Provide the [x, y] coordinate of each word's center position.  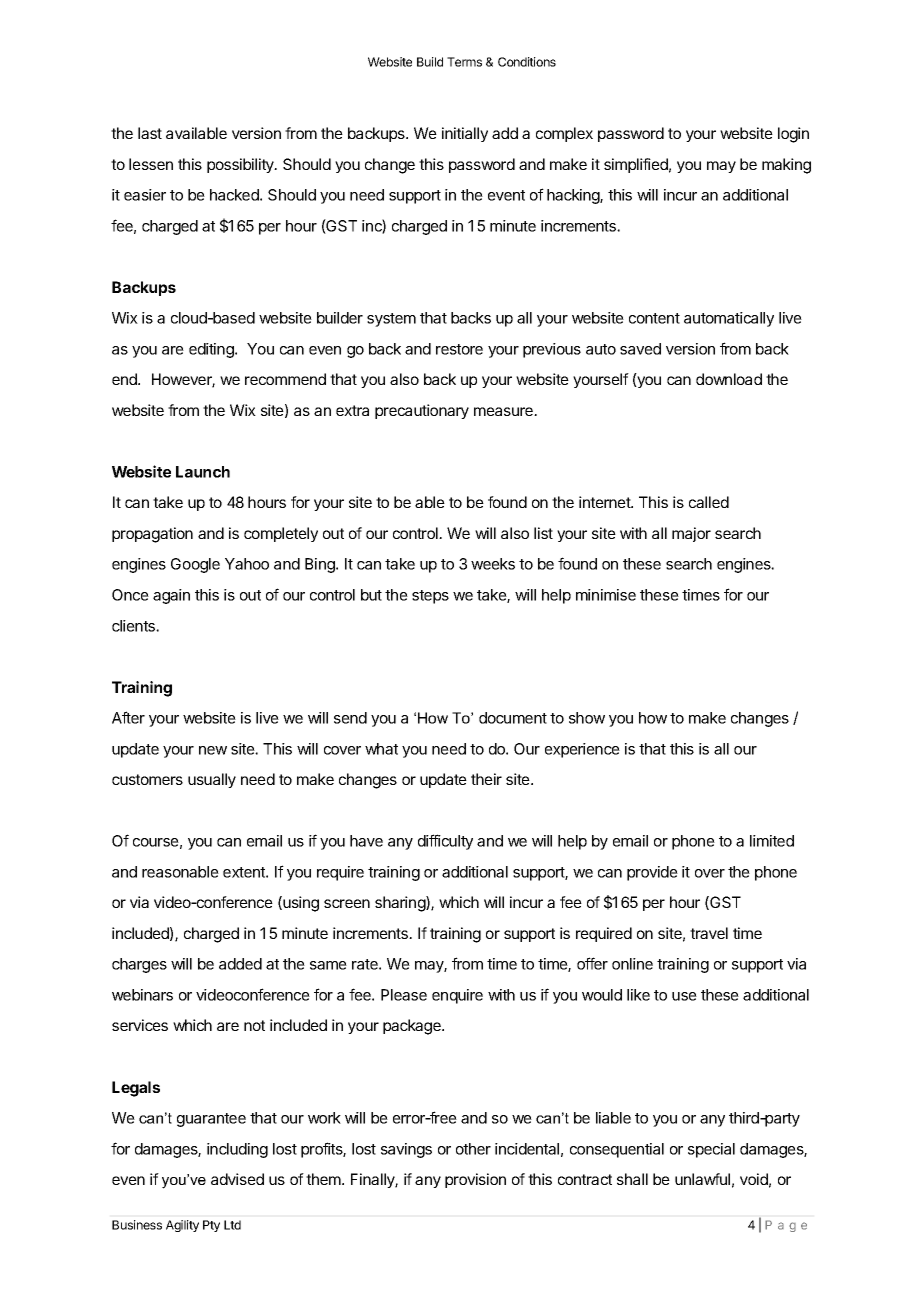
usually [212, 780]
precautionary [422, 411]
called [709, 502]
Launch [203, 472]
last [150, 133]
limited [772, 841]
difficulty [445, 842]
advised [237, 1179]
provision [475, 1180]
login [793, 135]
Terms [464, 62]
